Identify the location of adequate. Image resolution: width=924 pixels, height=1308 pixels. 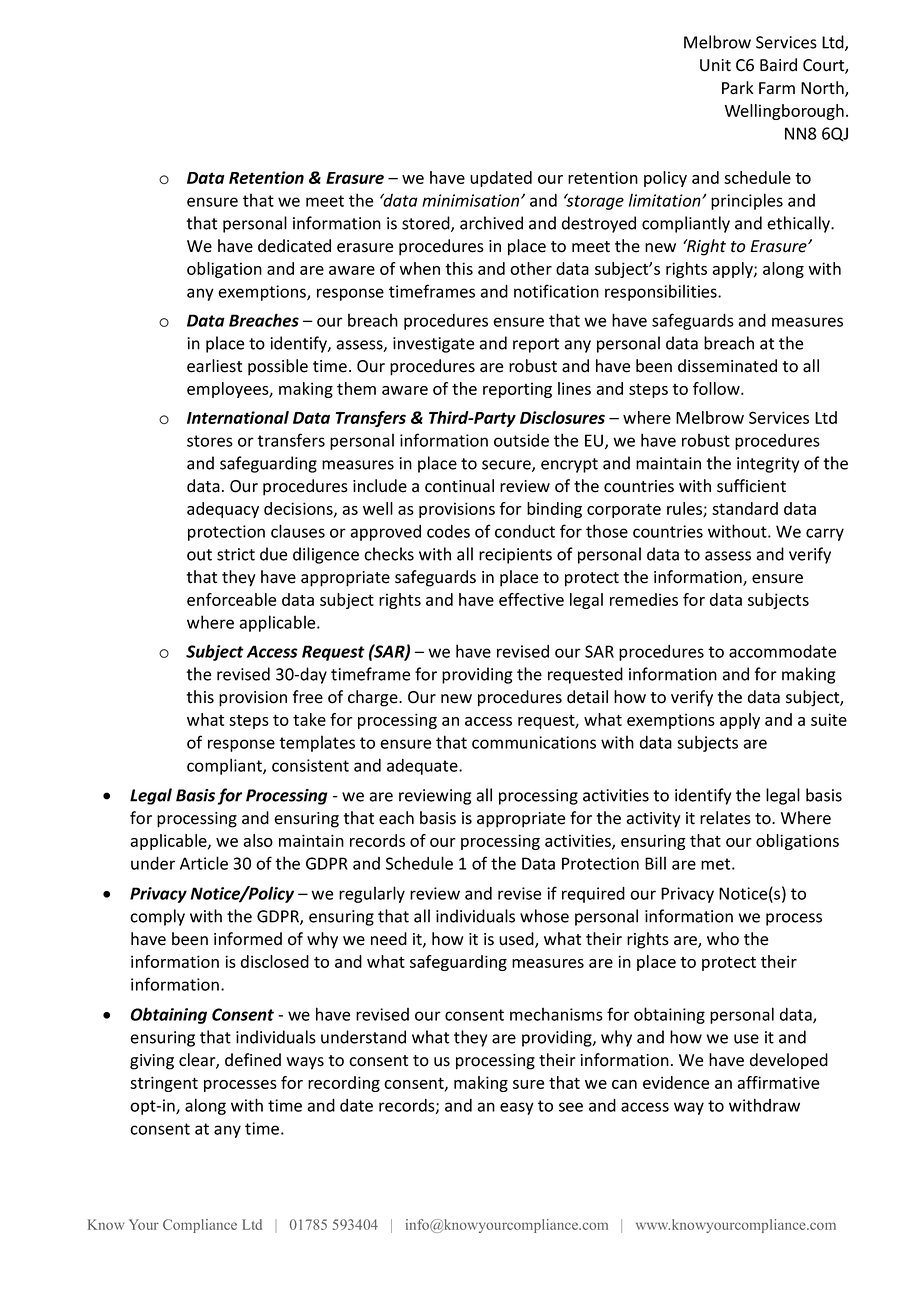
(423, 766).
